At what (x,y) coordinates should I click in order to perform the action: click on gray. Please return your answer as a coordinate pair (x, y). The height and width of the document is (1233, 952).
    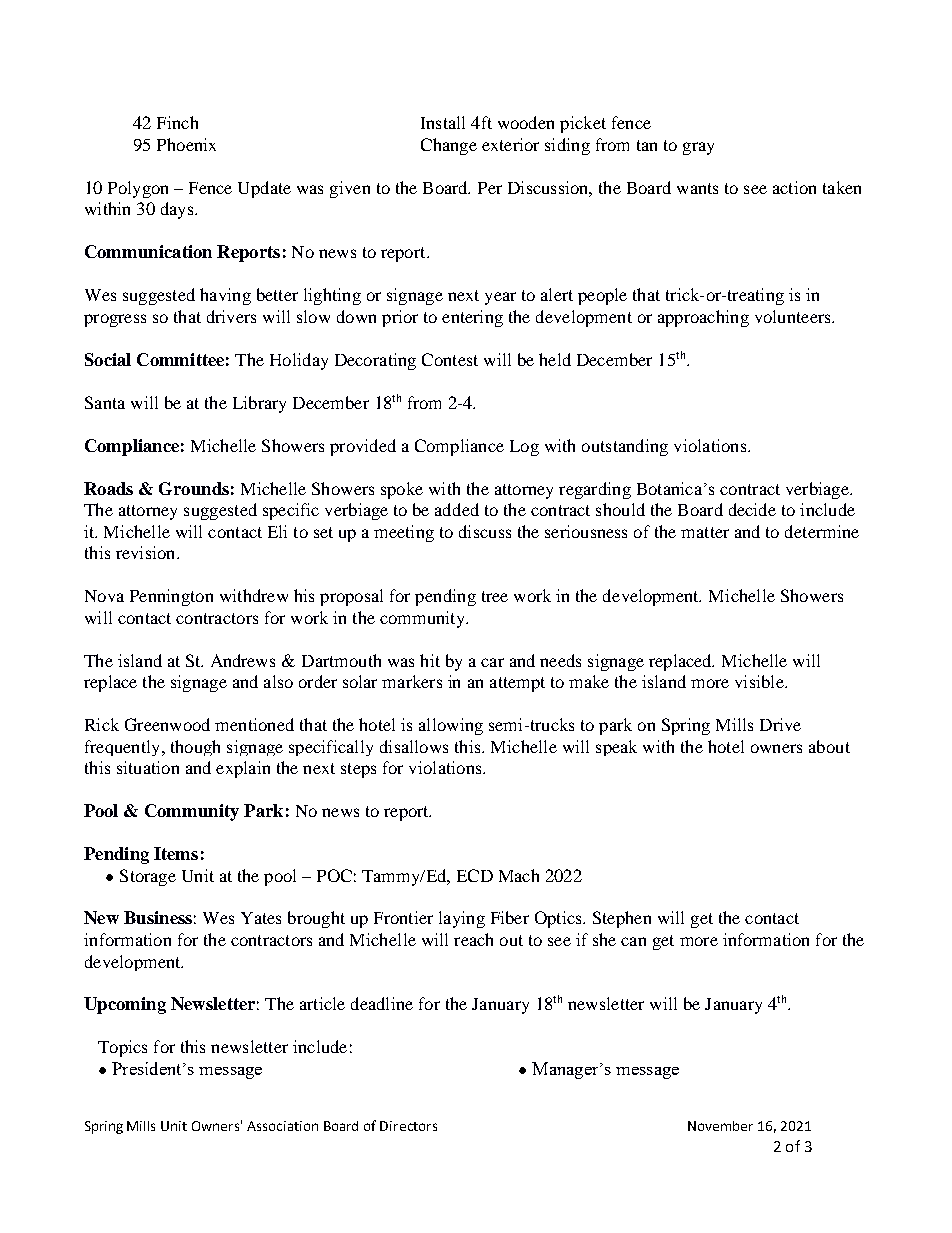
    Looking at the image, I should click on (698, 148).
